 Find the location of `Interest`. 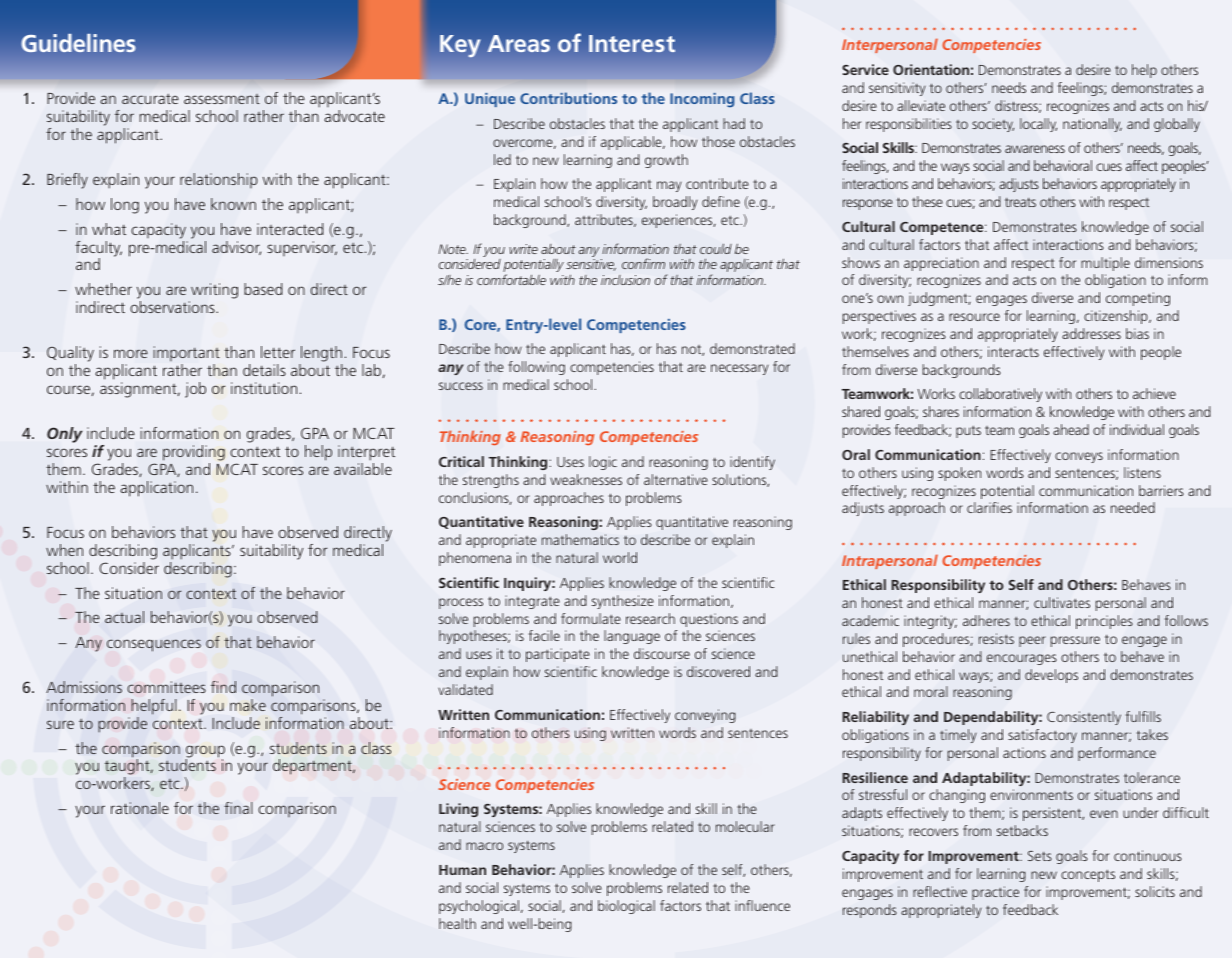

Interest is located at coordinates (632, 43).
